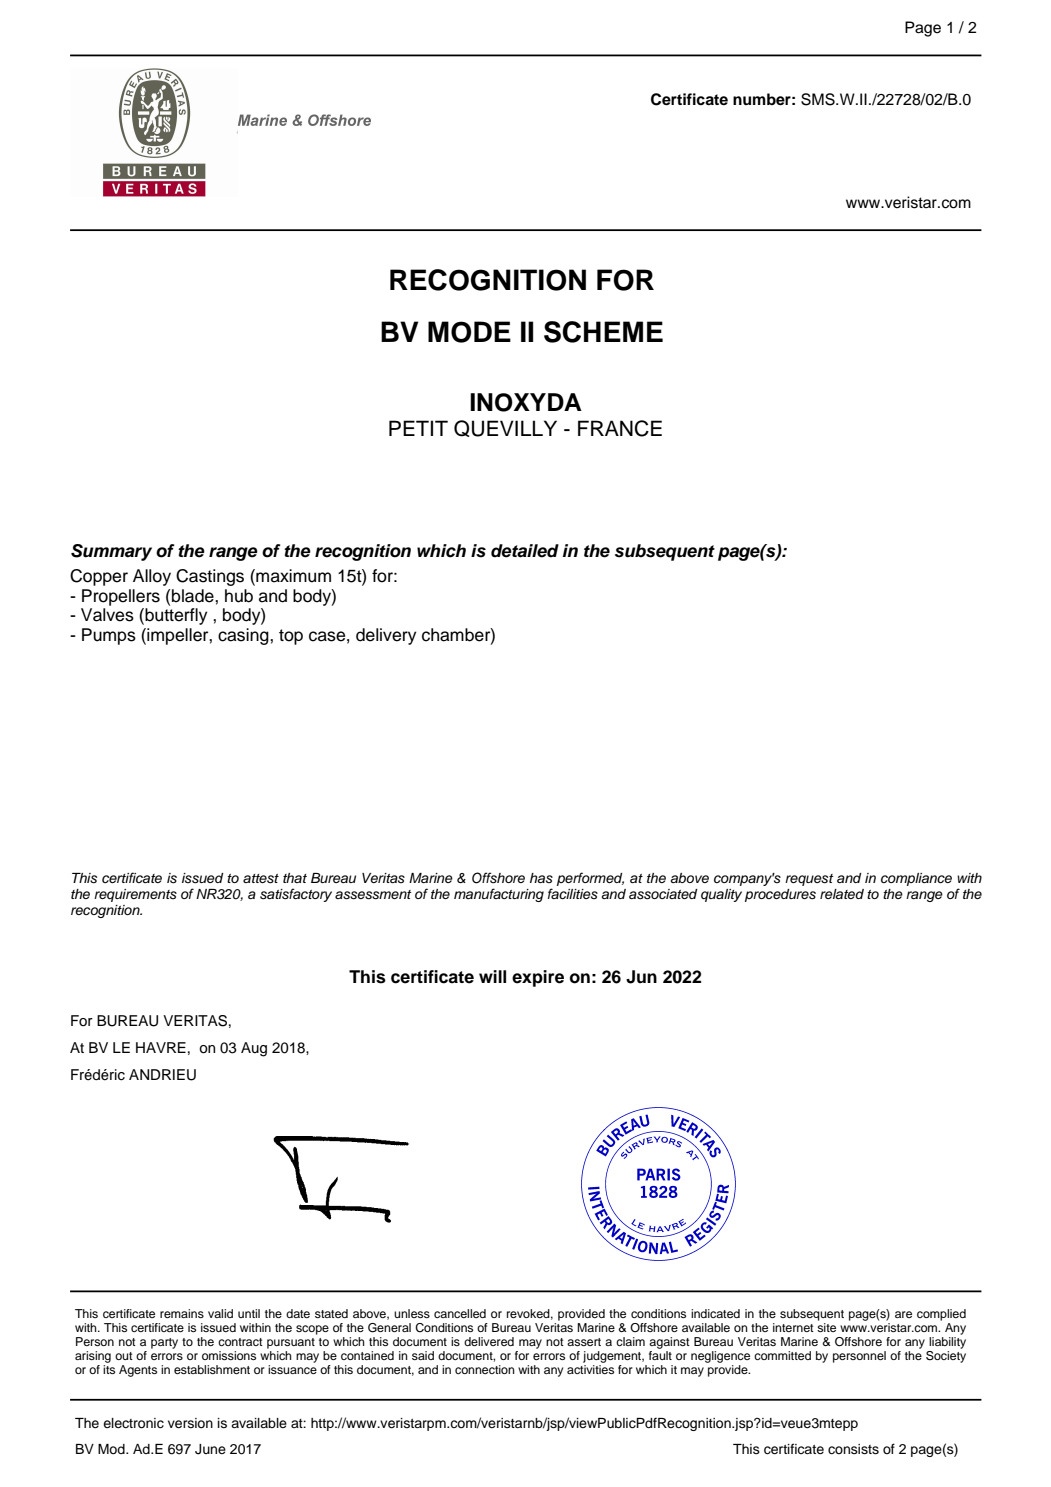 The image size is (1051, 1487). I want to click on related, so click(842, 894).
